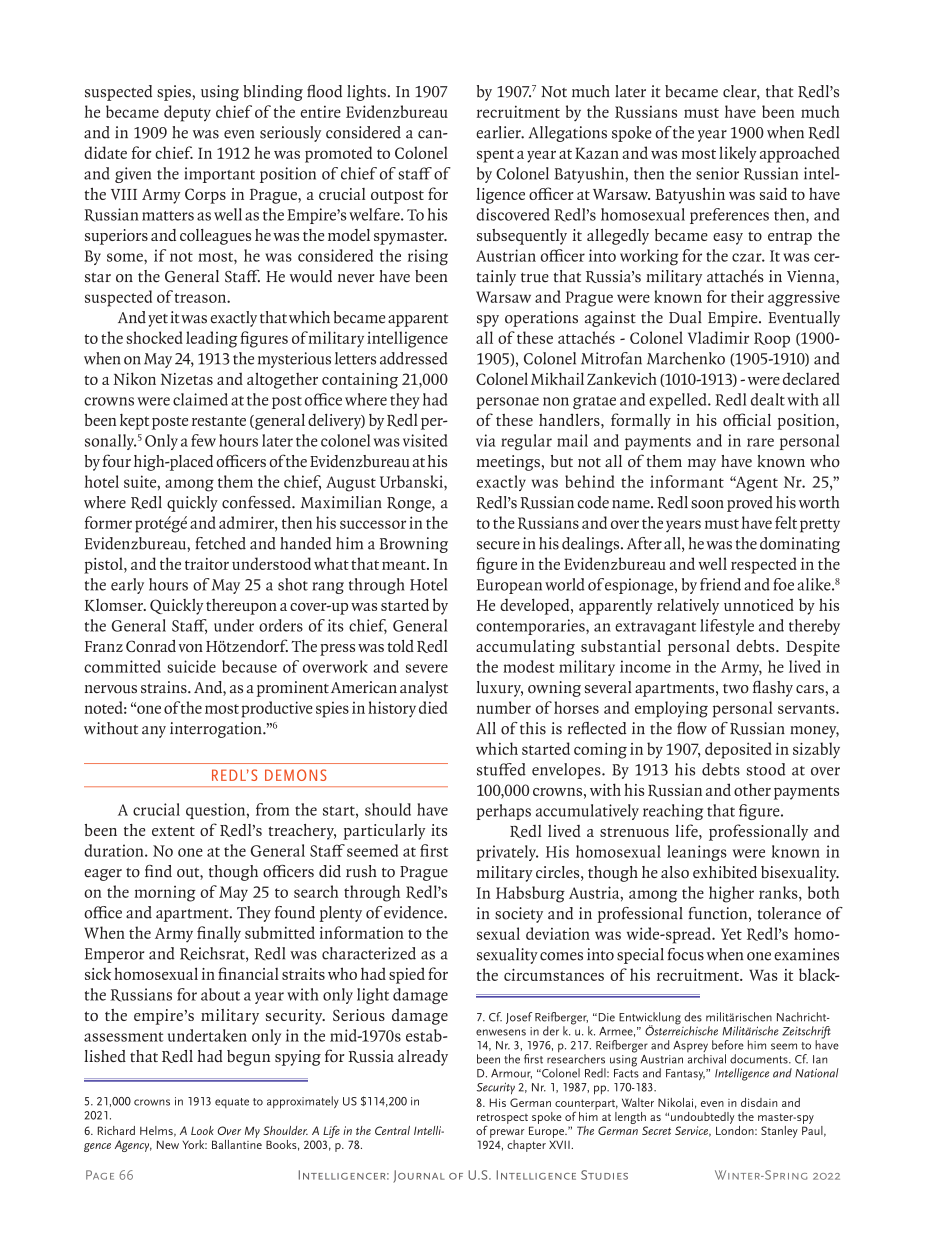 The height and width of the screenshot is (1233, 952). I want to click on spent, so click(495, 156).
